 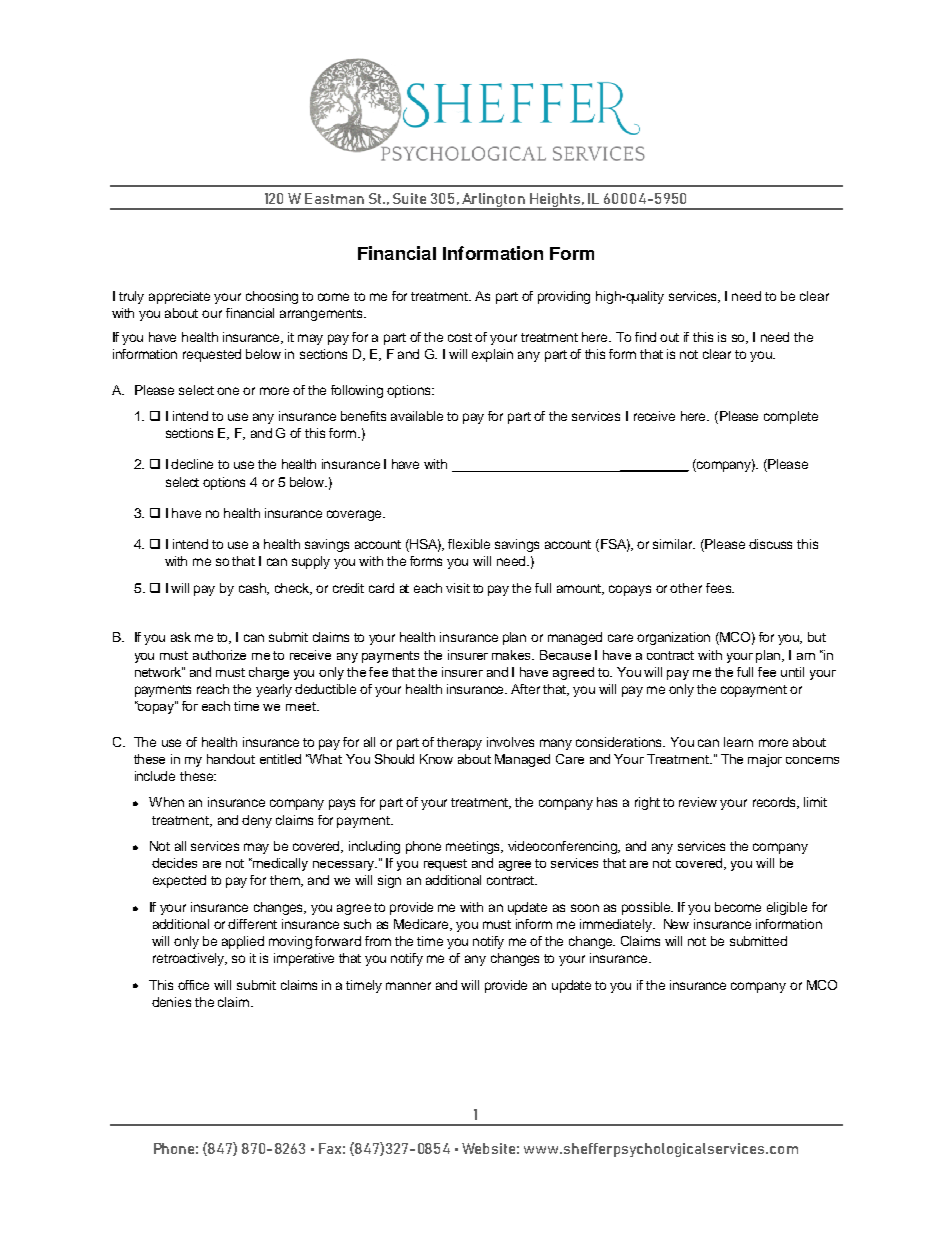 I want to click on Eastman, so click(x=334, y=198).
